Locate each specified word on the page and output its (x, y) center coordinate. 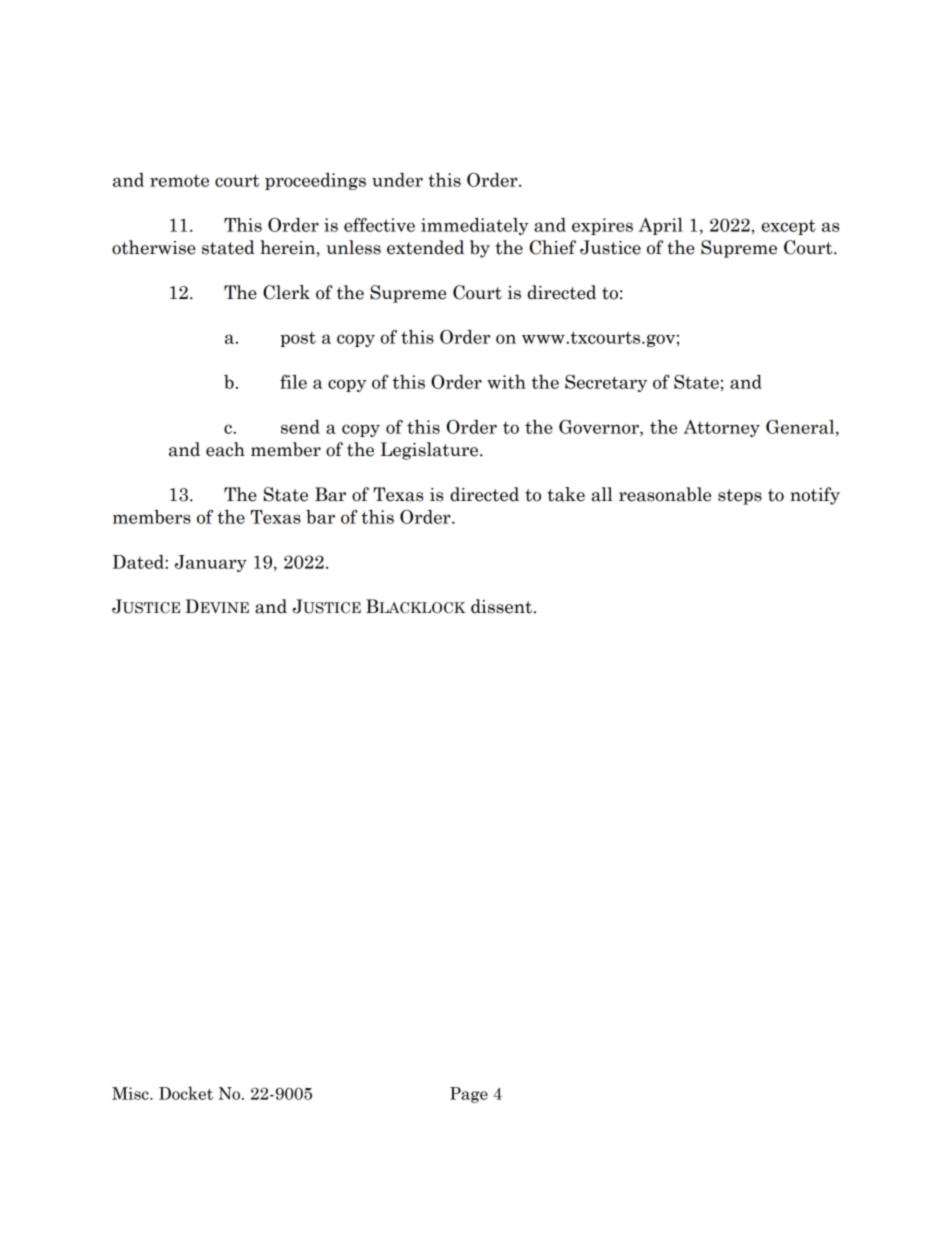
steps (740, 497)
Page (469, 1095)
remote (179, 180)
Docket (186, 1093)
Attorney (721, 428)
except (788, 227)
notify (815, 496)
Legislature (430, 451)
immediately (475, 226)
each (225, 449)
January (211, 563)
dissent (501, 606)
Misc (131, 1093)
